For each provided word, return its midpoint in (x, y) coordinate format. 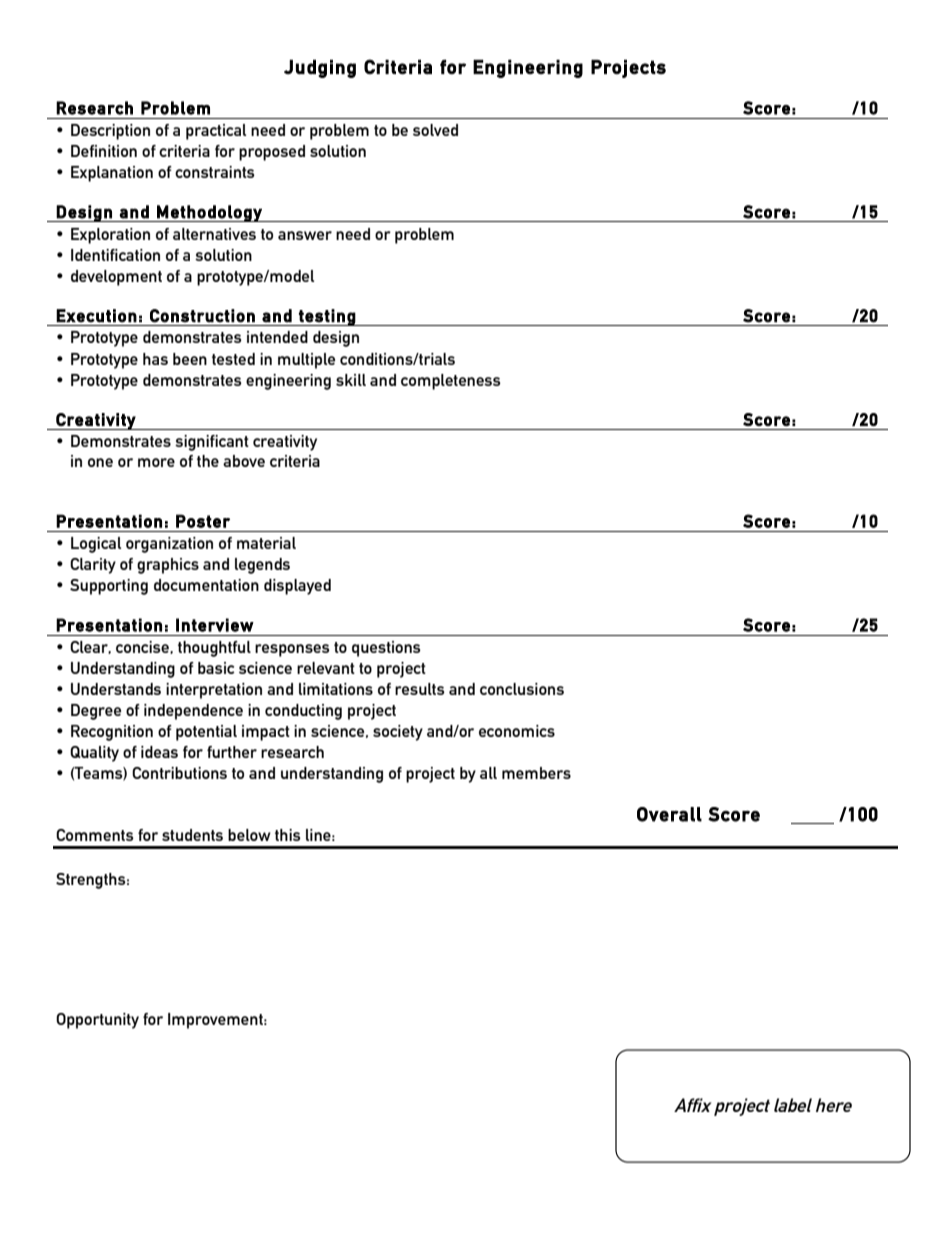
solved (435, 130)
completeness (451, 382)
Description (110, 132)
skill (351, 380)
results (420, 689)
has (155, 359)
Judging (320, 68)
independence (193, 712)
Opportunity (97, 1021)
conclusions (522, 689)
